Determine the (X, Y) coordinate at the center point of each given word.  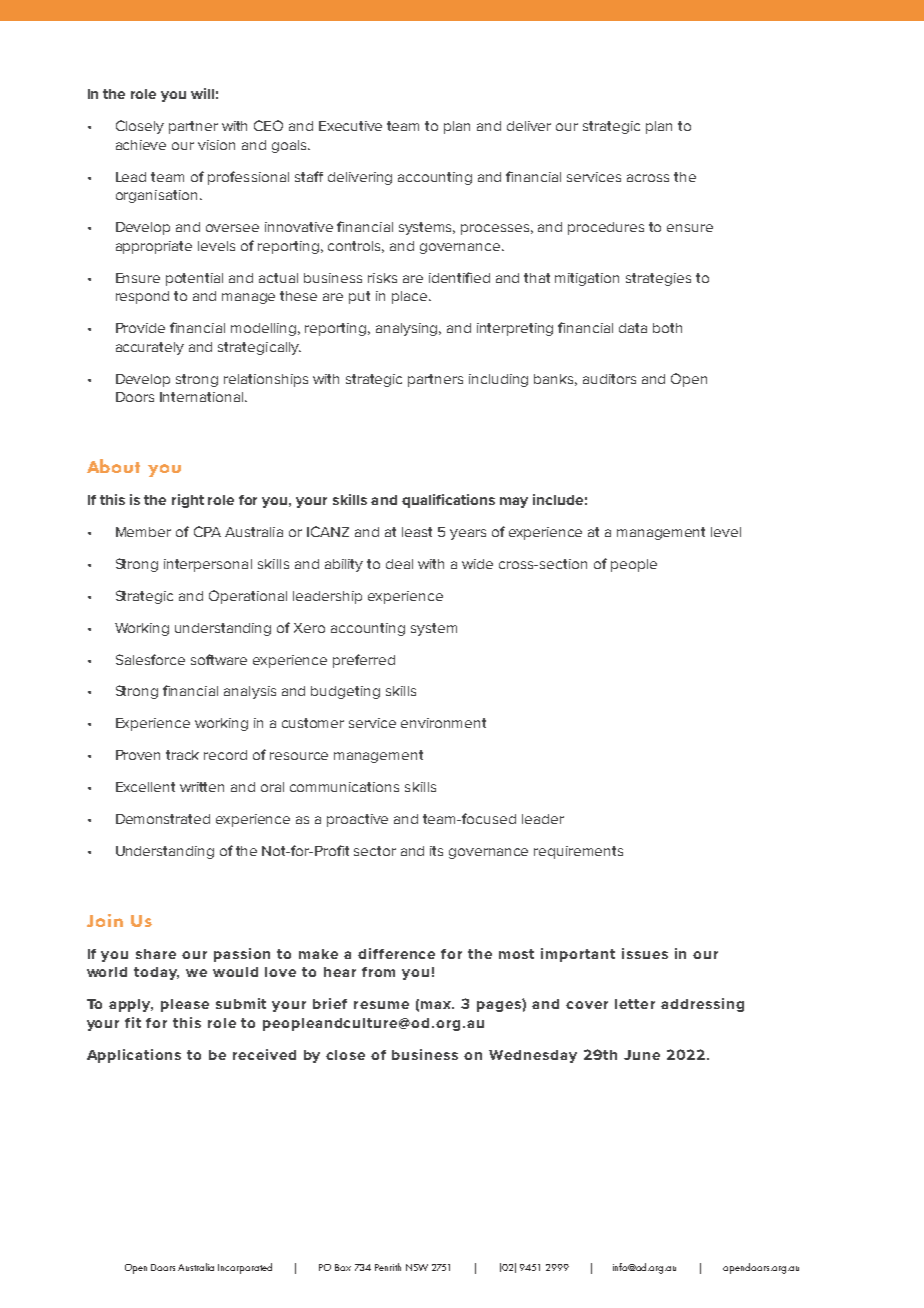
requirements (578, 852)
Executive (350, 126)
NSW (417, 1267)
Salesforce (150, 659)
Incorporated (245, 1268)
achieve (141, 145)
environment (443, 723)
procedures (606, 228)
